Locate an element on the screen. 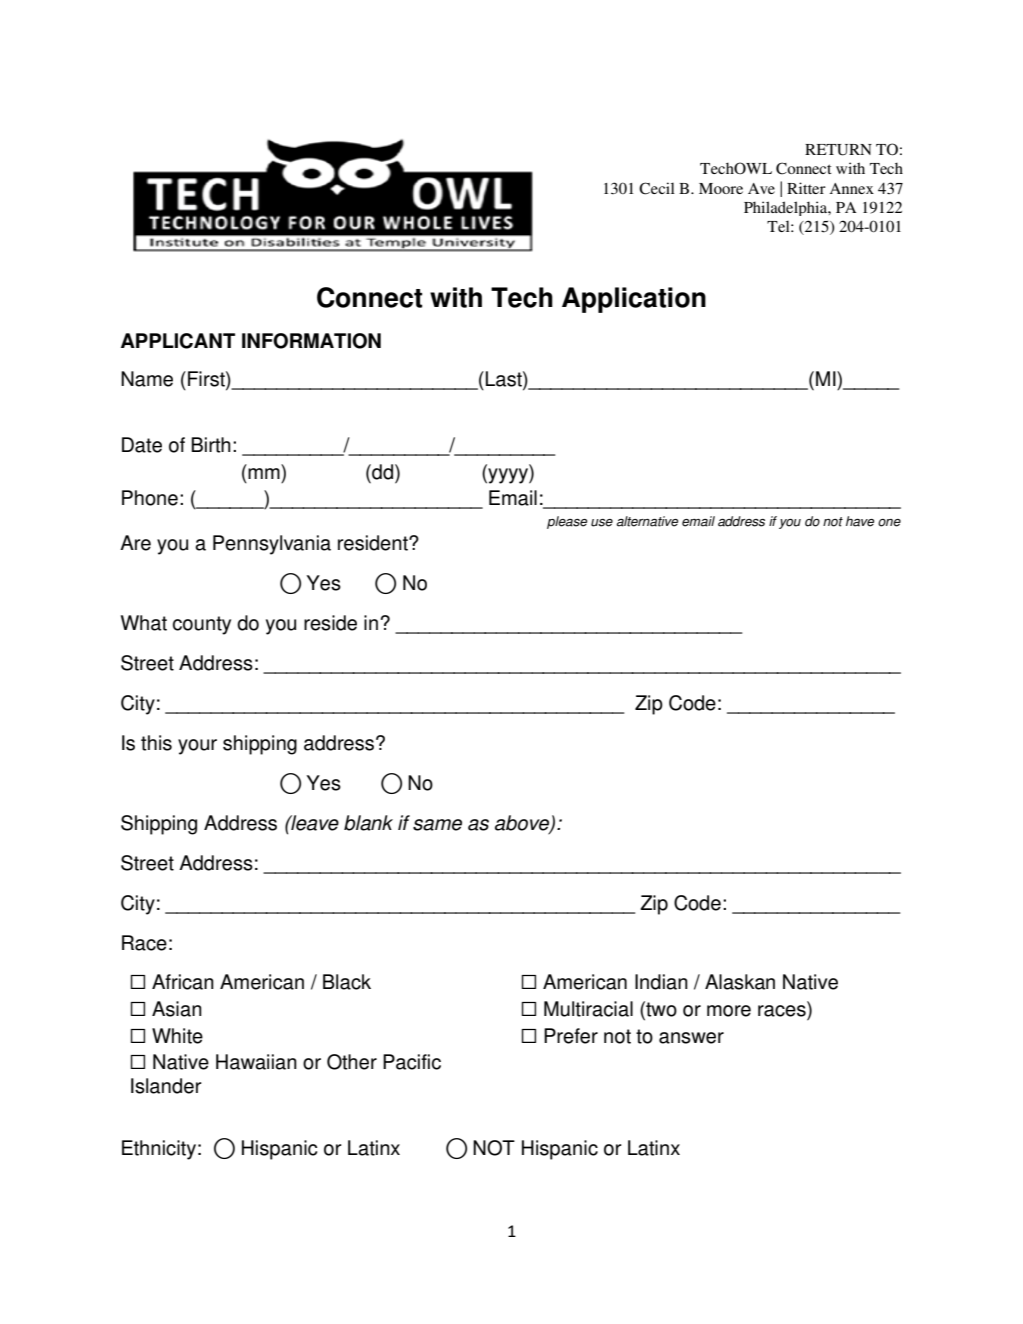  Cecil is located at coordinates (657, 188).
